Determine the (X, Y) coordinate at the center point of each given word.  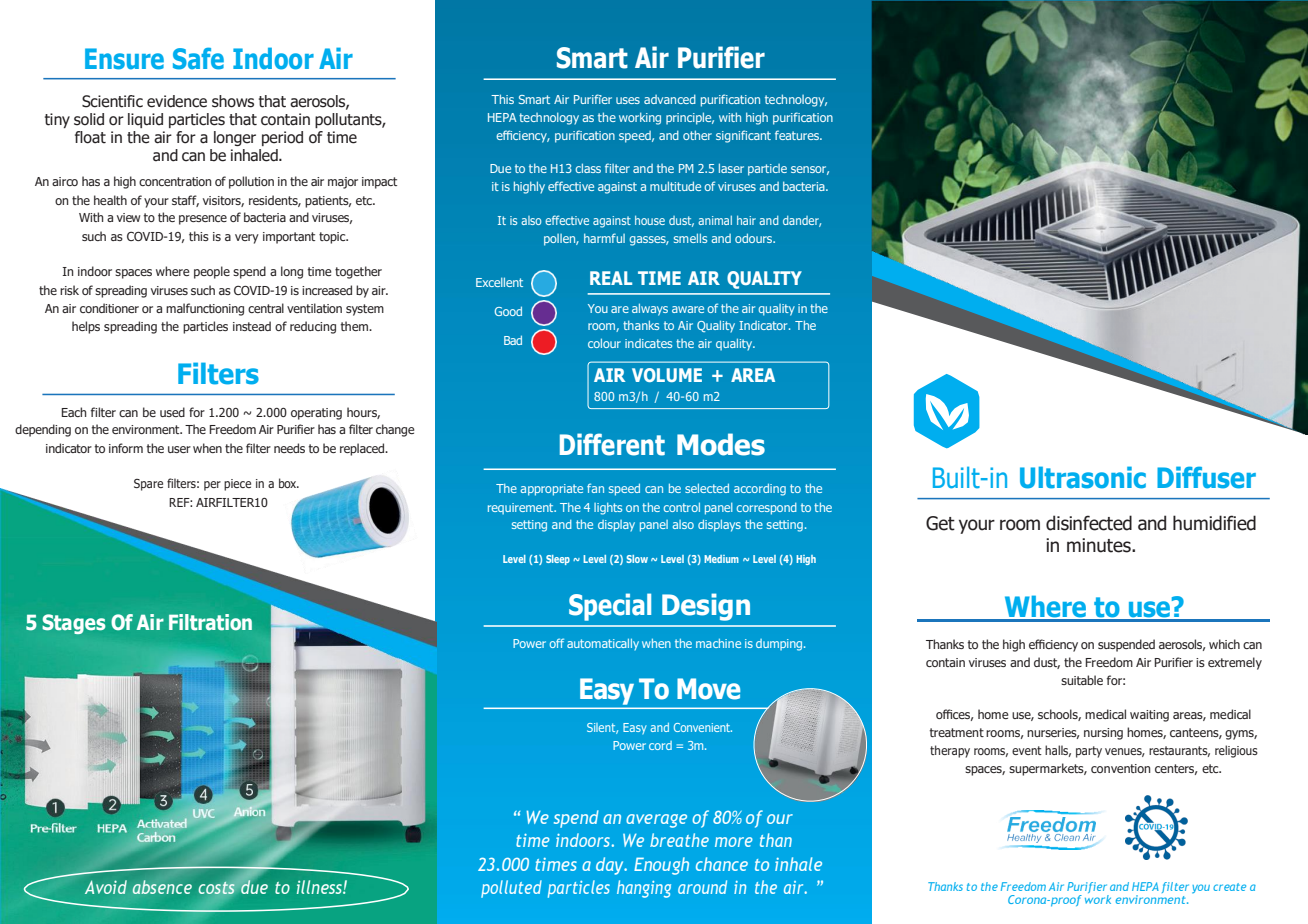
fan (595, 488)
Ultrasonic (1083, 477)
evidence (177, 101)
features (798, 135)
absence (162, 887)
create (1229, 887)
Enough (661, 866)
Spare (148, 485)
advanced (670, 99)
